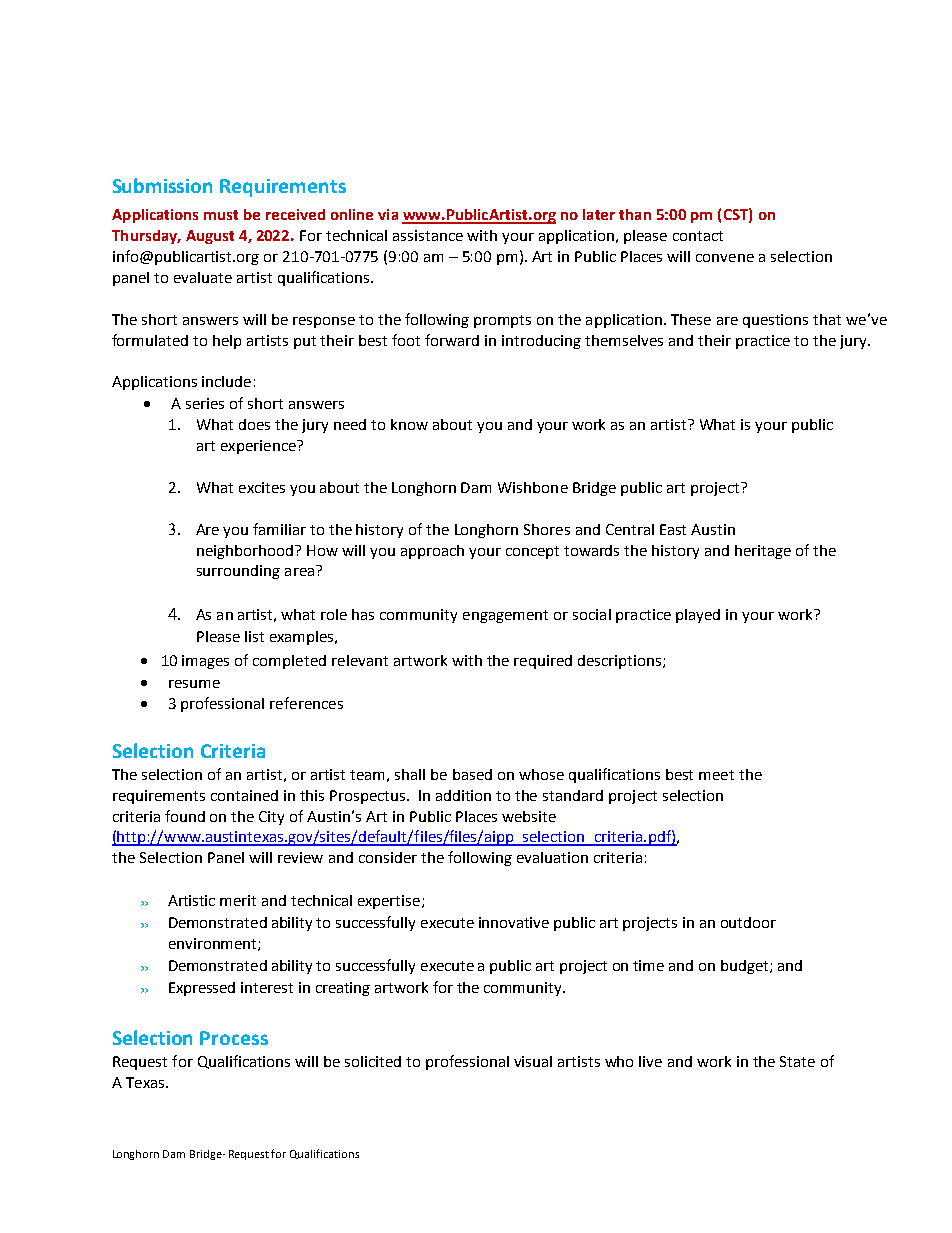 The height and width of the screenshot is (1233, 952). Describe the element at coordinates (797, 1061) in the screenshot. I see `State` at that location.
